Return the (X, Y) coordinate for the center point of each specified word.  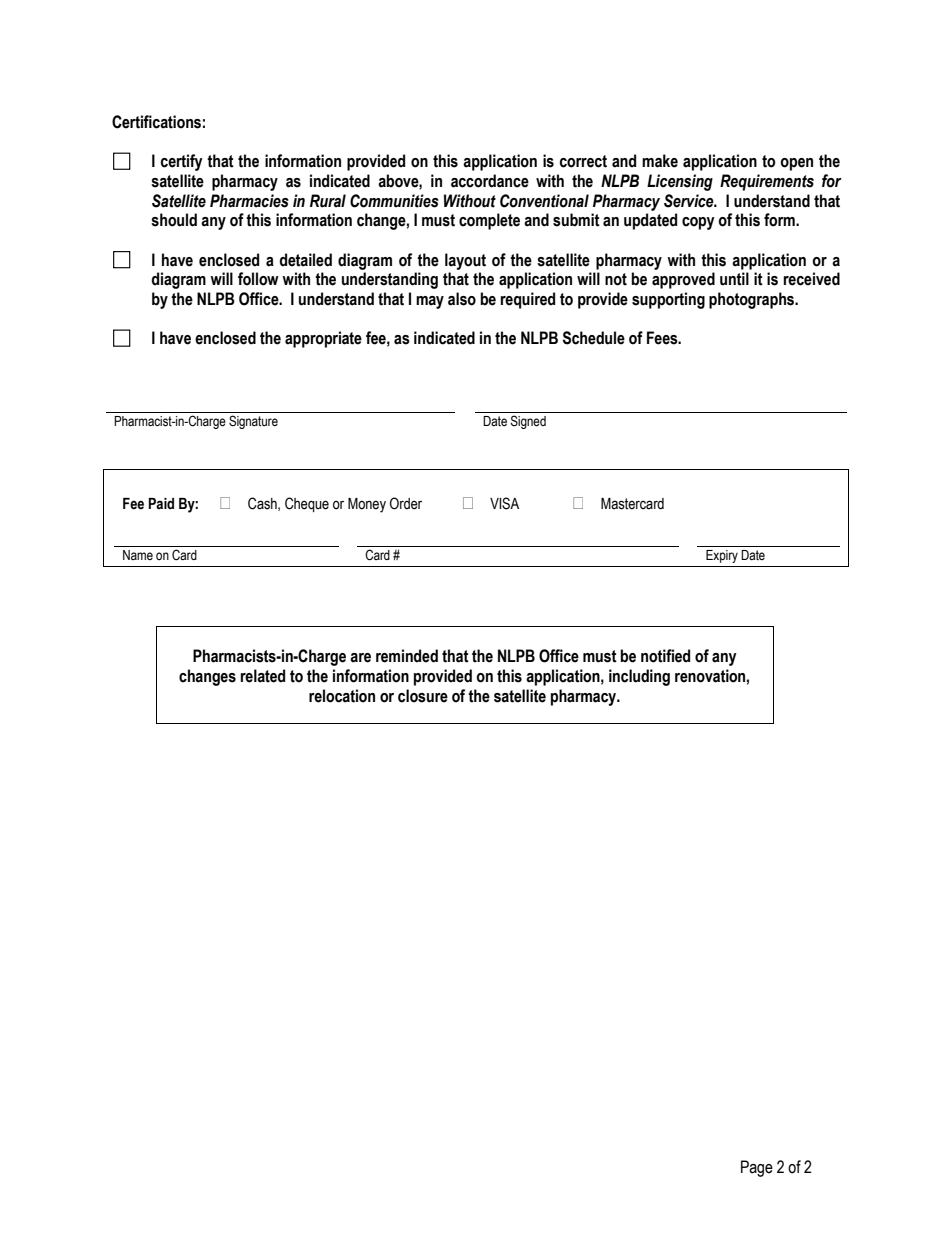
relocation (342, 696)
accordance (490, 181)
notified (665, 656)
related (263, 676)
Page (757, 1168)
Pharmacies (249, 201)
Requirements (767, 182)
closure (423, 696)
